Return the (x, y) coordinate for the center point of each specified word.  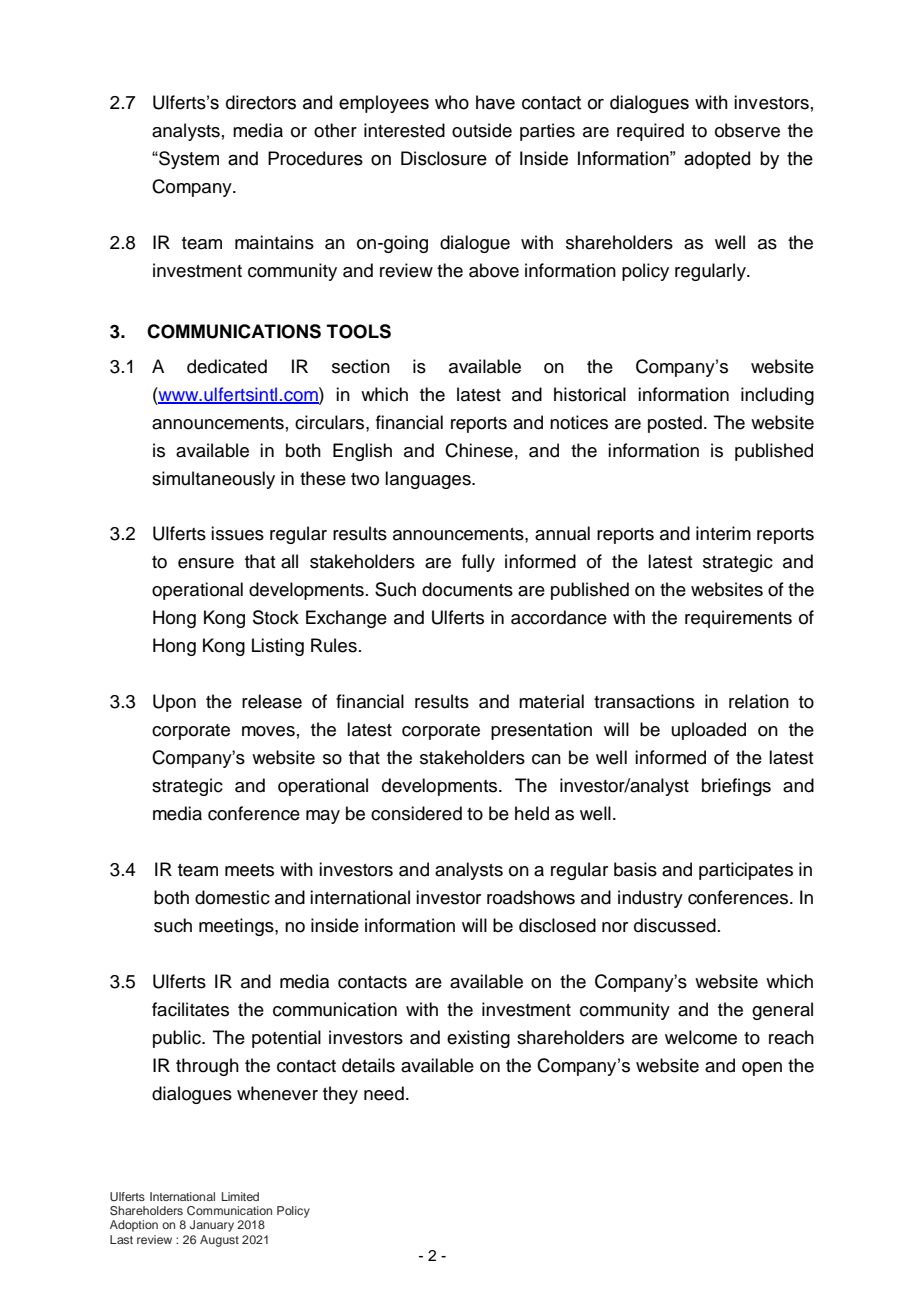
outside (482, 130)
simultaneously (213, 480)
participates (746, 871)
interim (723, 533)
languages (429, 480)
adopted (717, 160)
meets (249, 870)
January (212, 1226)
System (188, 160)
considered (416, 813)
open (762, 1069)
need (384, 1093)
